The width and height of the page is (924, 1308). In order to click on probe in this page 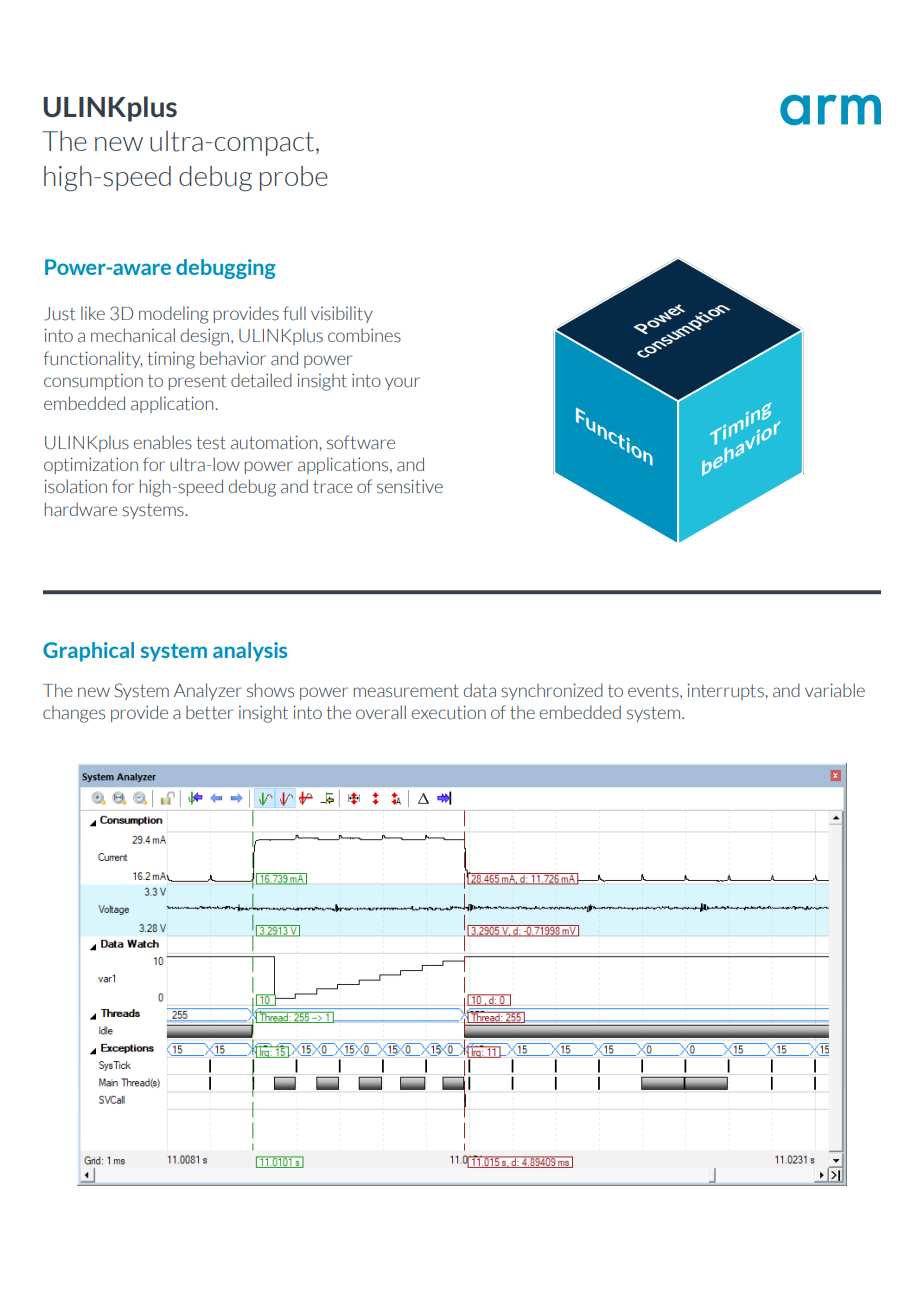, I will do `click(294, 178)`.
